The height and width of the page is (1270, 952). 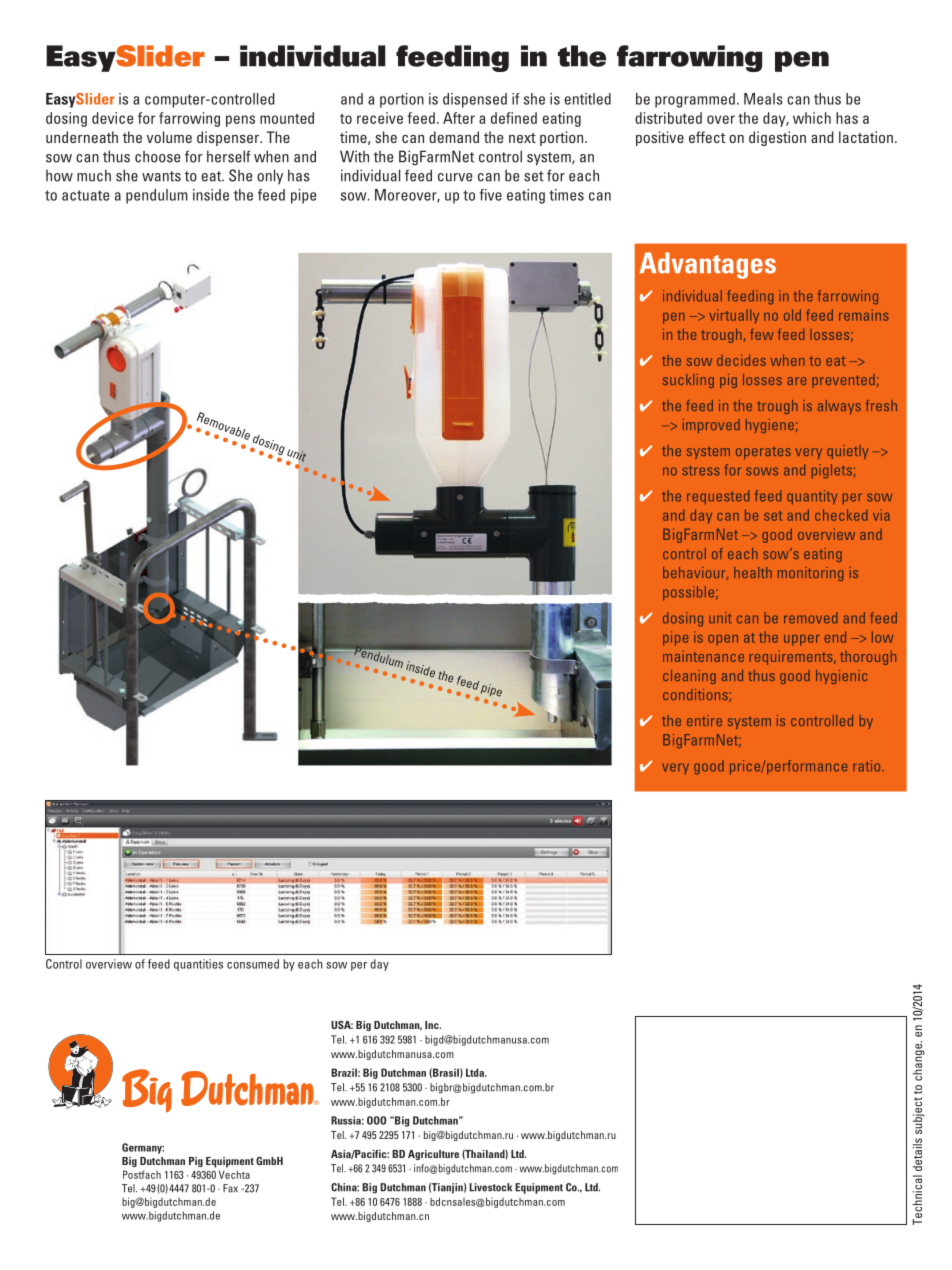 I want to click on Fax, so click(x=230, y=1188).
